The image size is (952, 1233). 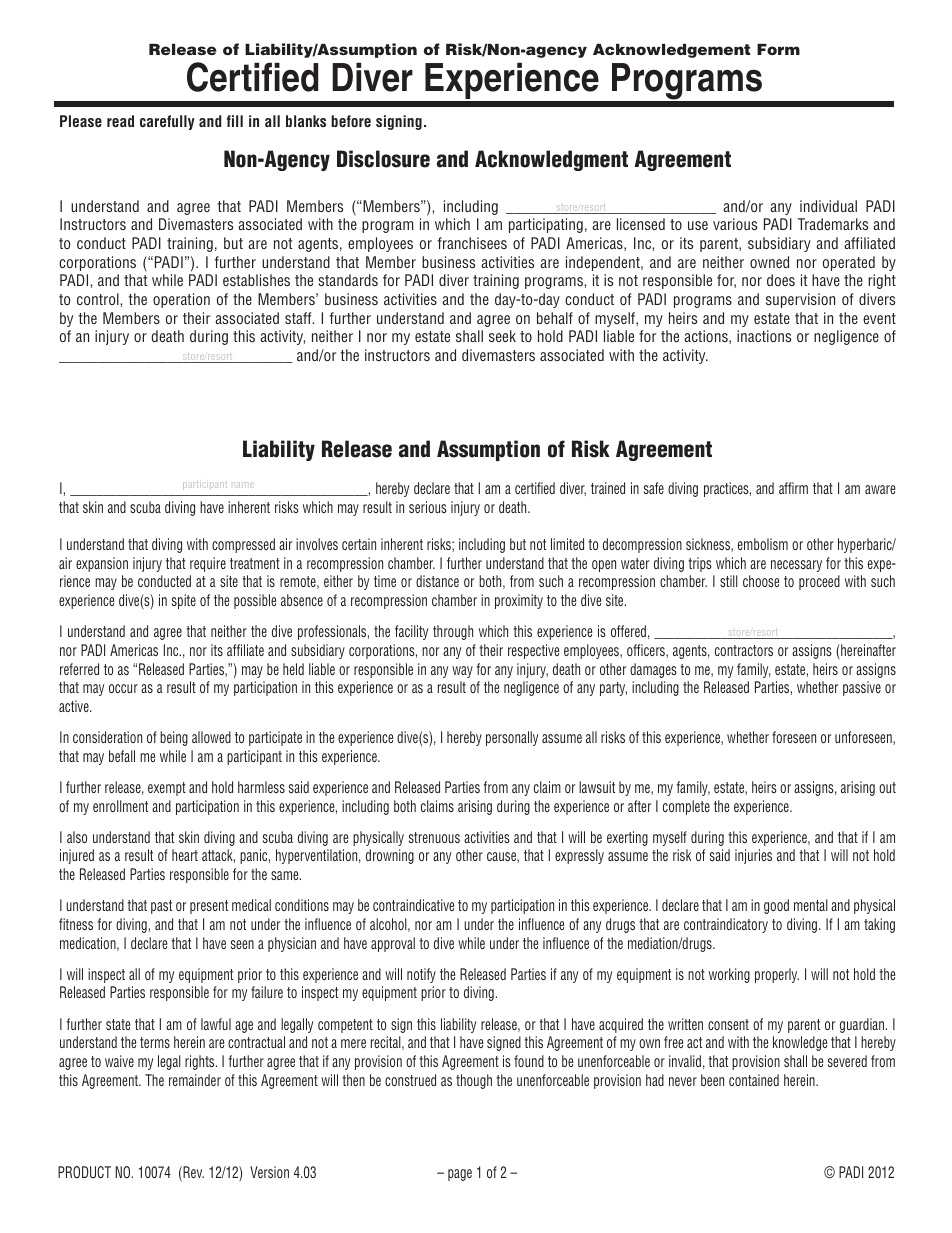 I want to click on page, so click(x=460, y=1175).
